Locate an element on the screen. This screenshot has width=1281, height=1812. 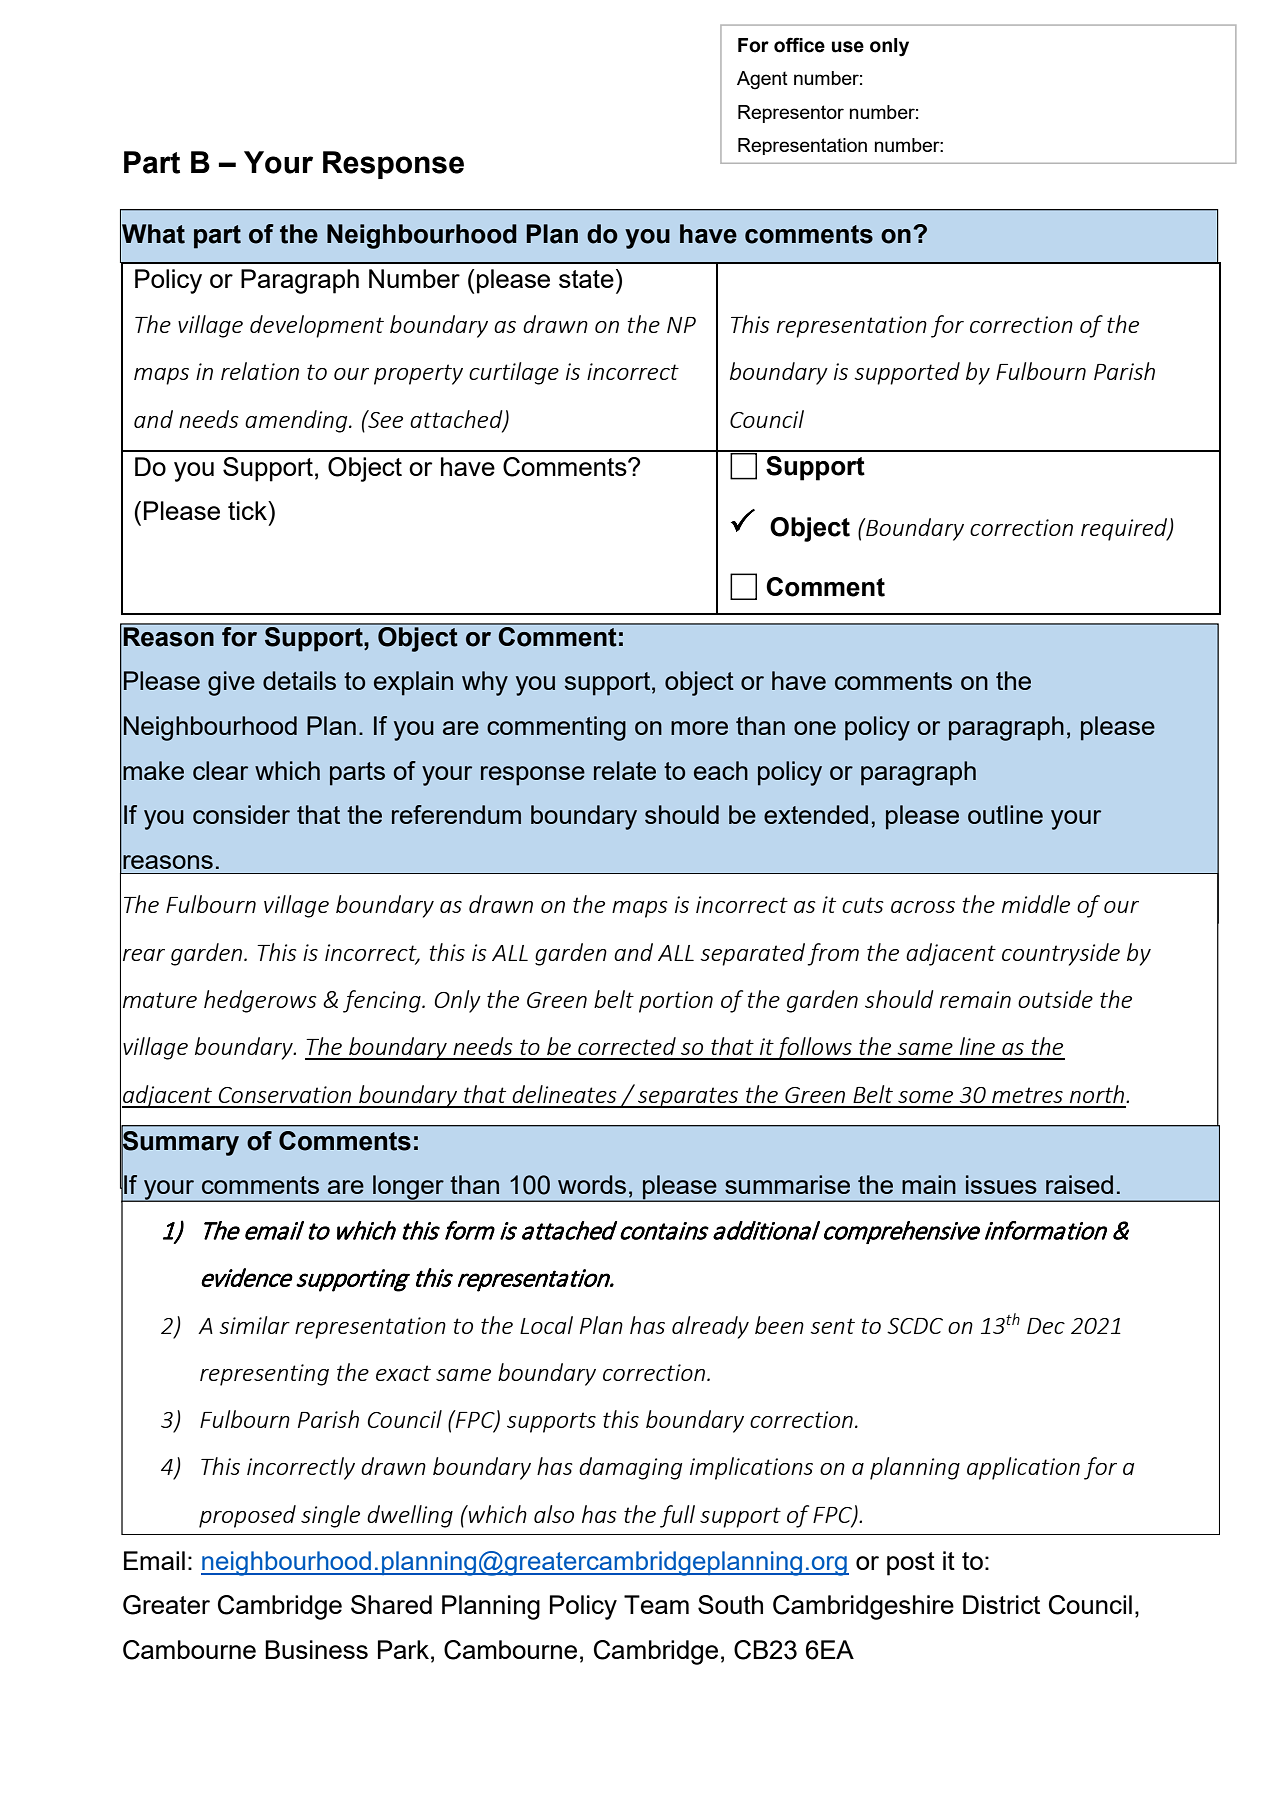
use is located at coordinates (848, 47).
